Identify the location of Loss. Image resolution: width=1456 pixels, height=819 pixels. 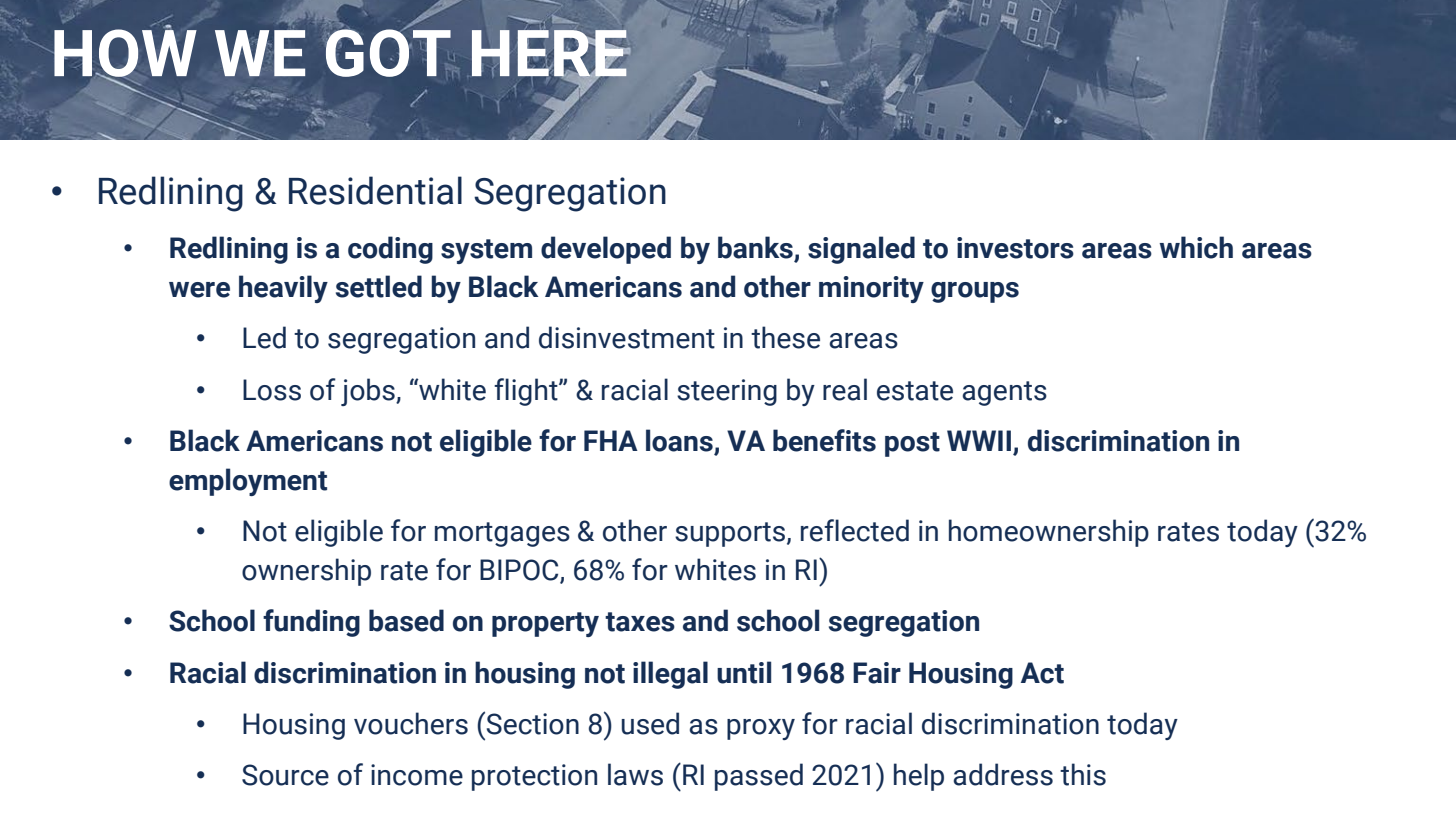
(272, 390).
